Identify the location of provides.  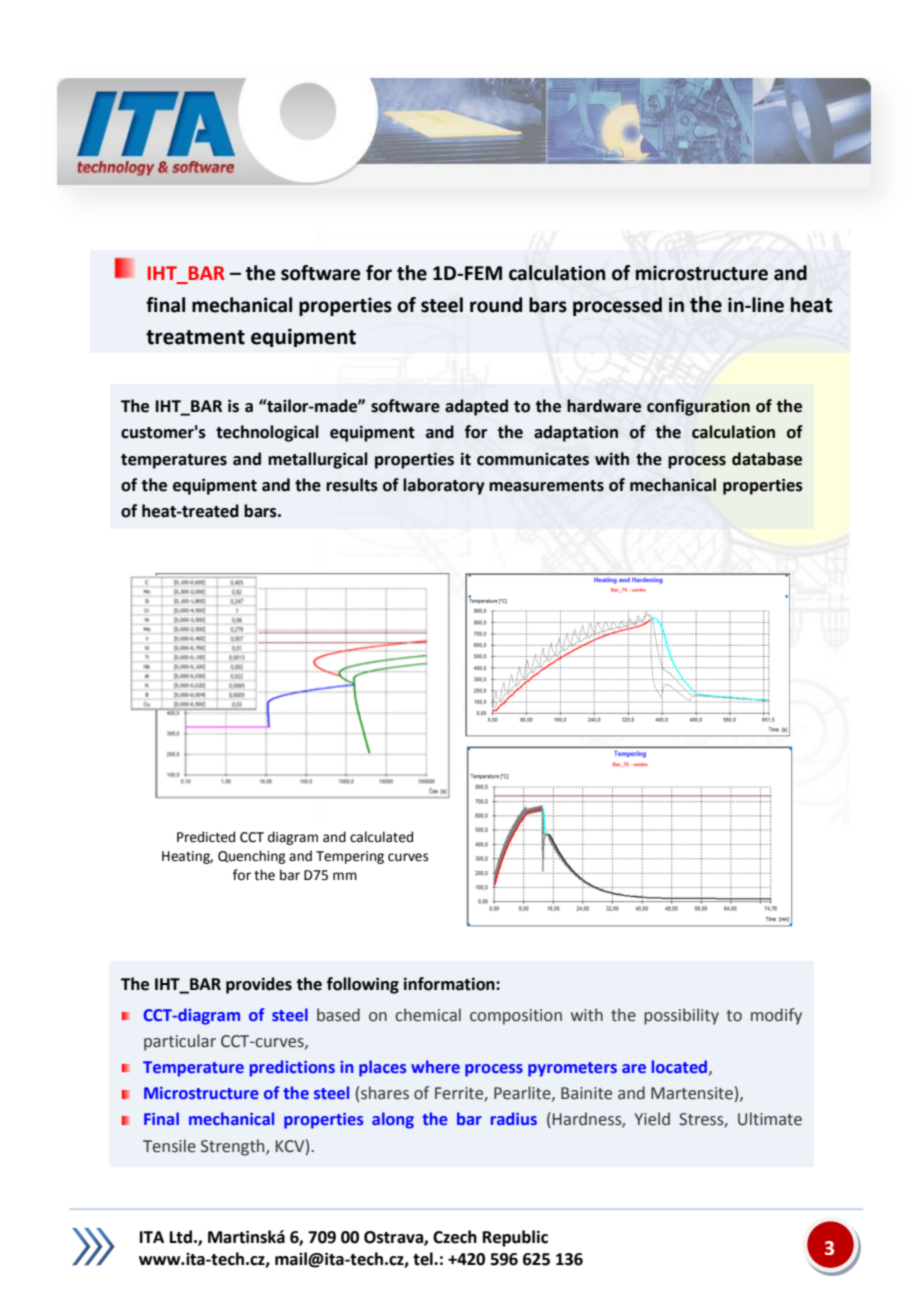
(259, 985).
